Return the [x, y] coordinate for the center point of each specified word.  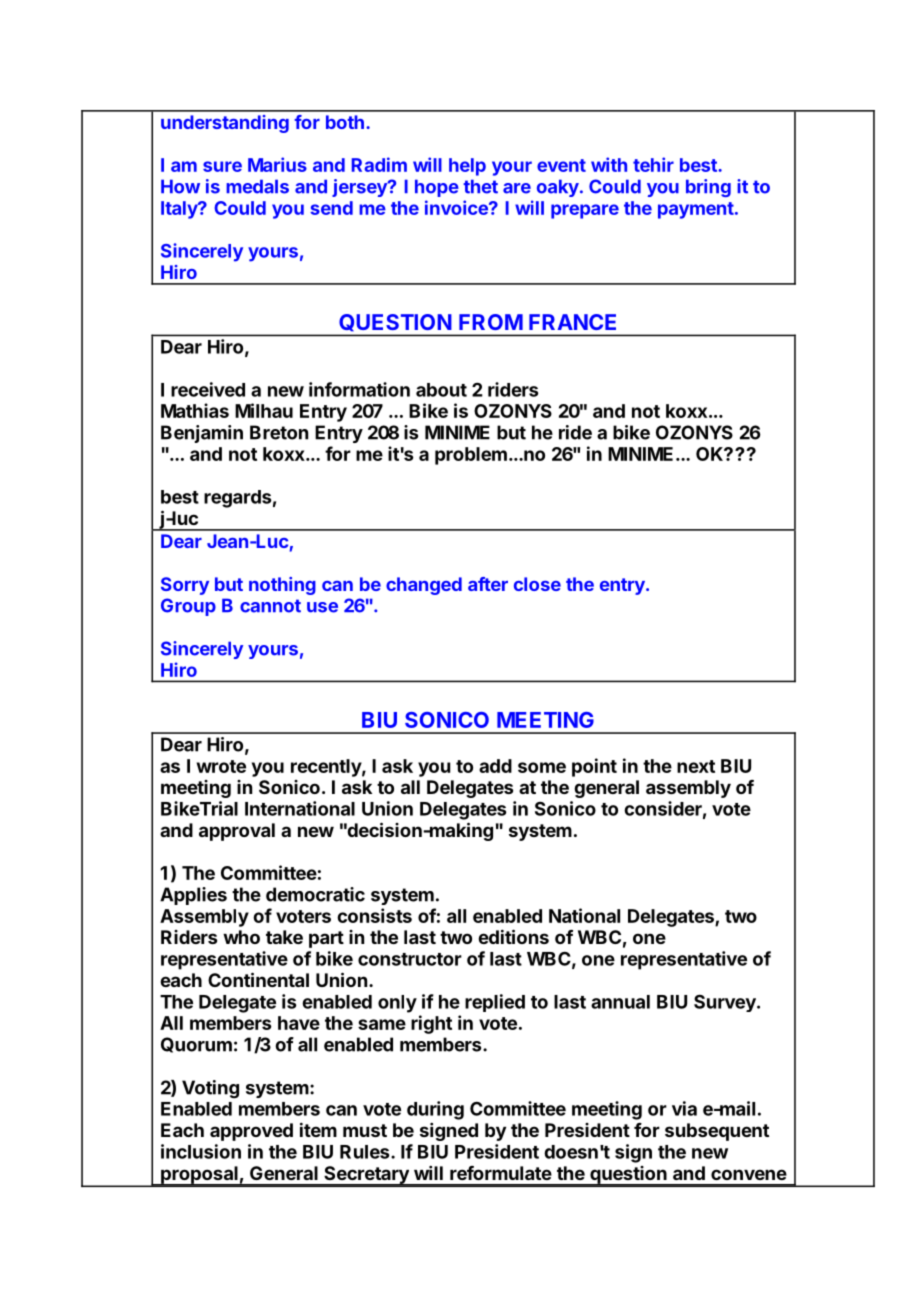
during [435, 1110]
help [467, 167]
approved [251, 1132]
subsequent [717, 1132]
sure [222, 166]
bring [708, 188]
